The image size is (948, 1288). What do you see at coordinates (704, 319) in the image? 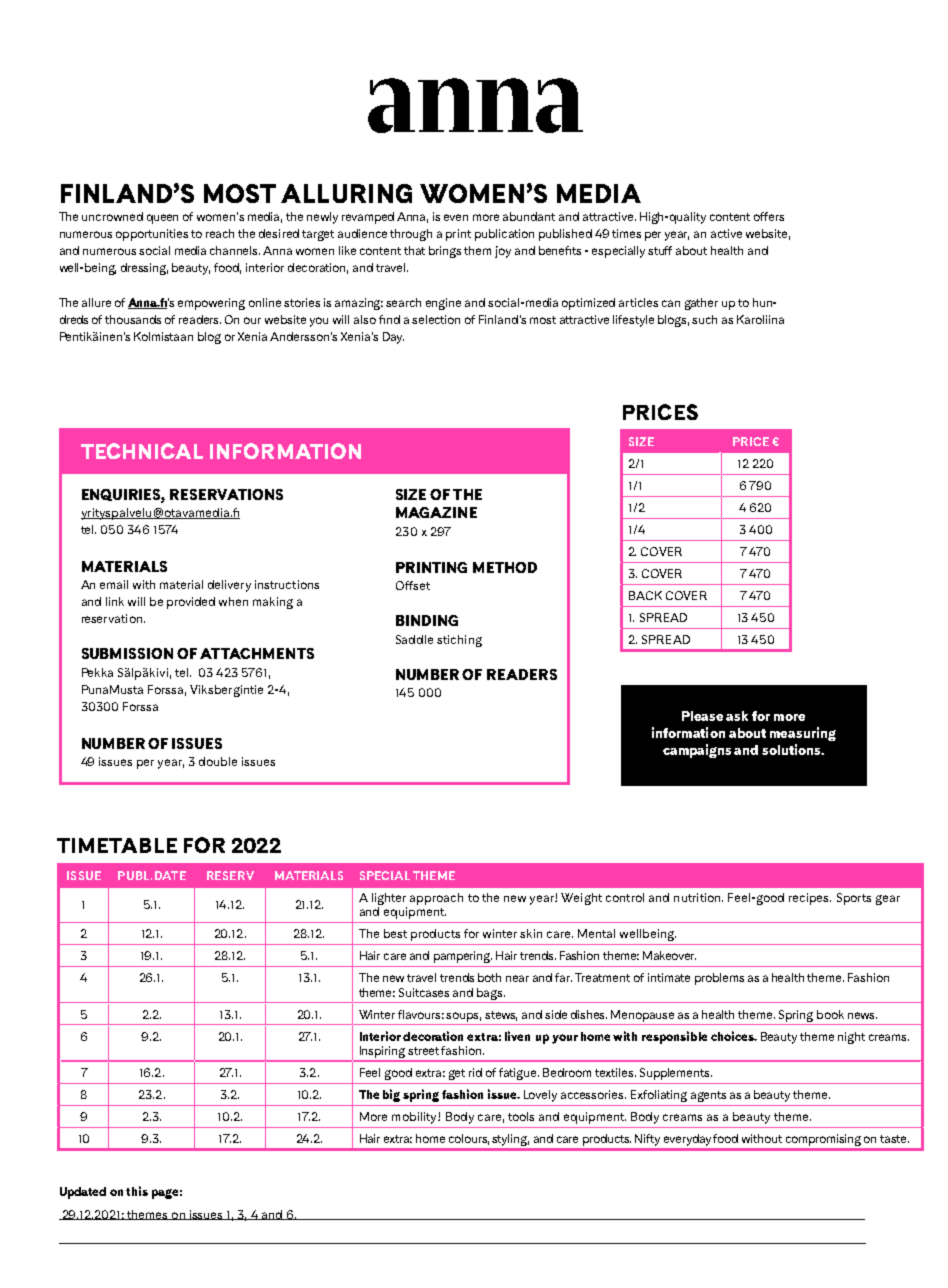
I see `such` at bounding box center [704, 319].
